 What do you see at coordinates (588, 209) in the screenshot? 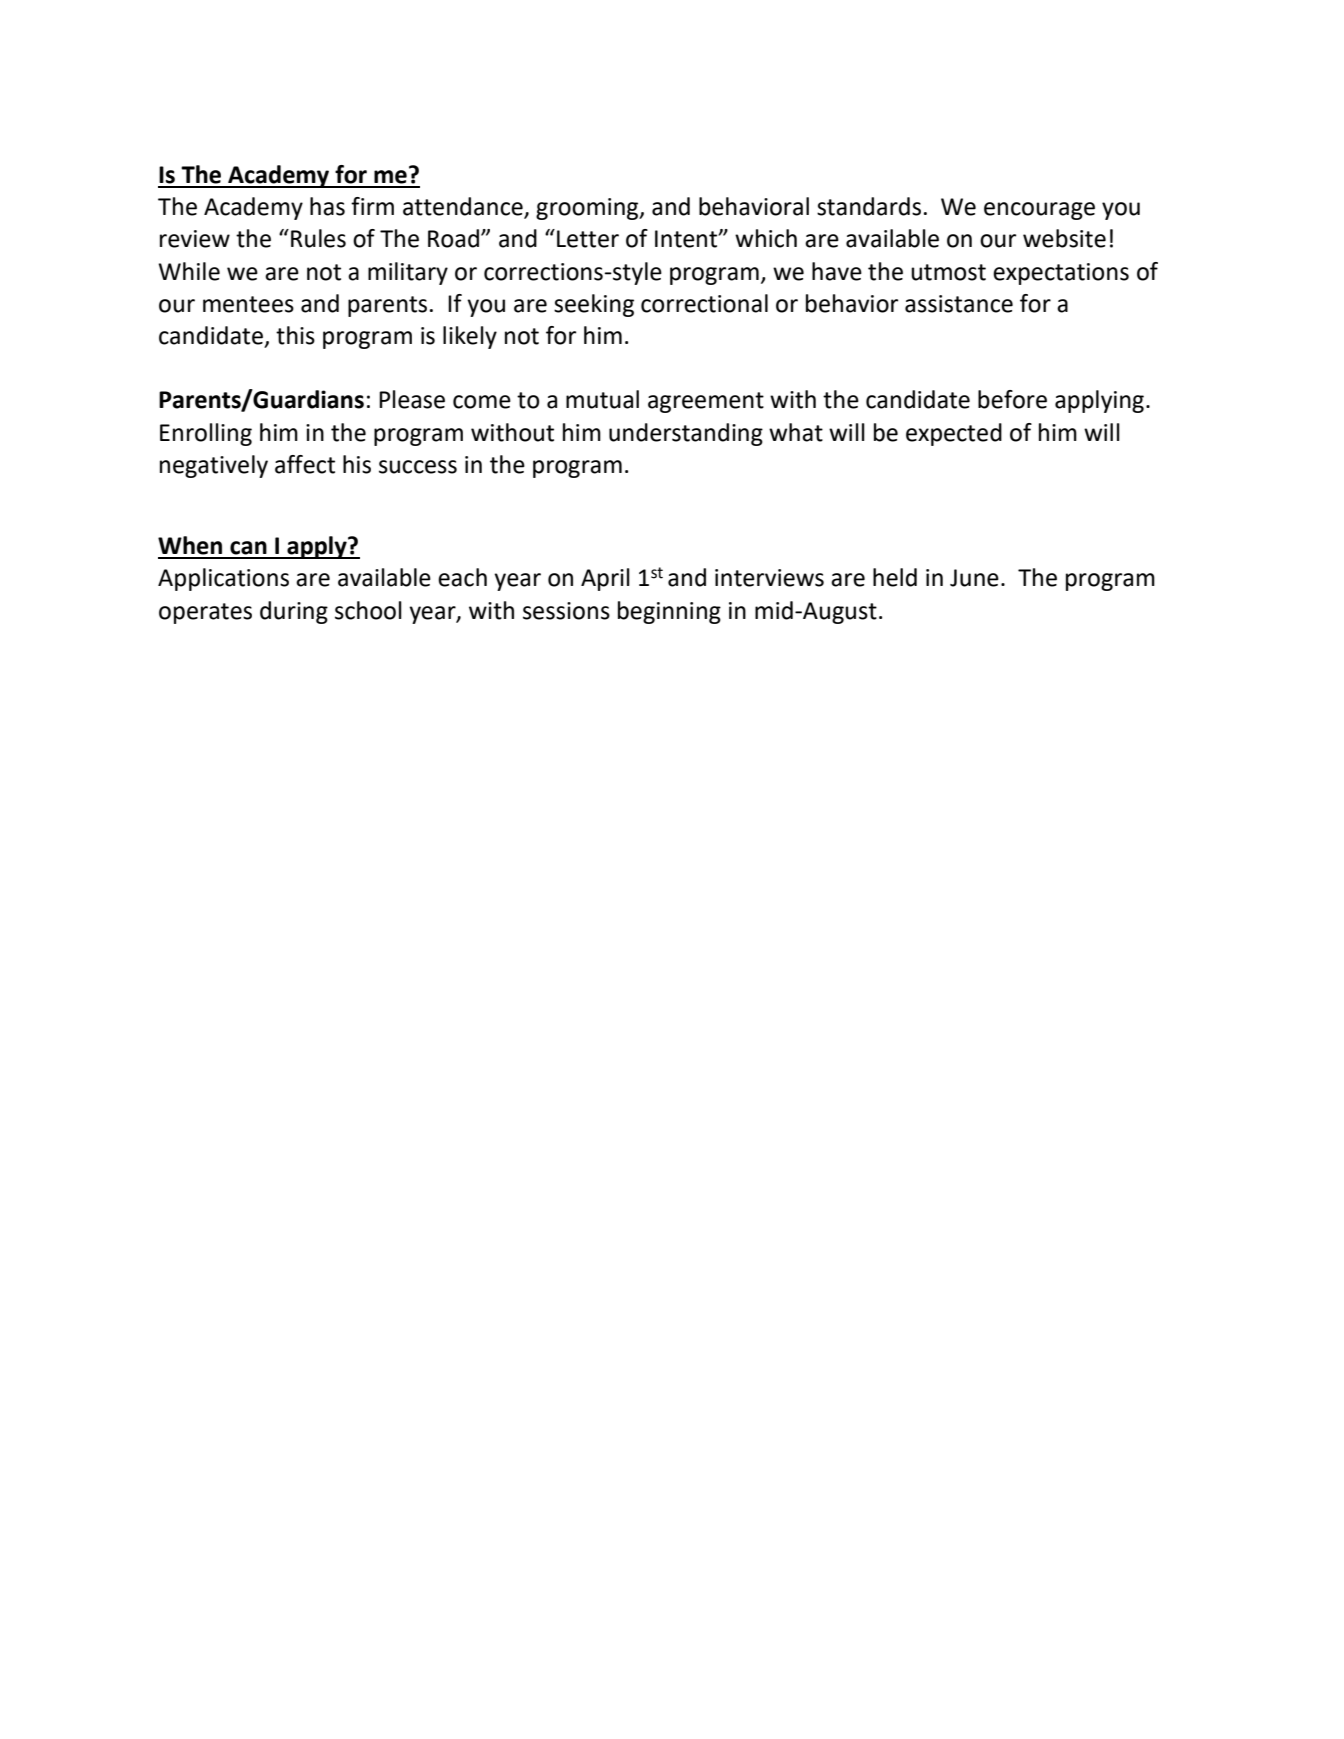
I see `grooming` at bounding box center [588, 209].
